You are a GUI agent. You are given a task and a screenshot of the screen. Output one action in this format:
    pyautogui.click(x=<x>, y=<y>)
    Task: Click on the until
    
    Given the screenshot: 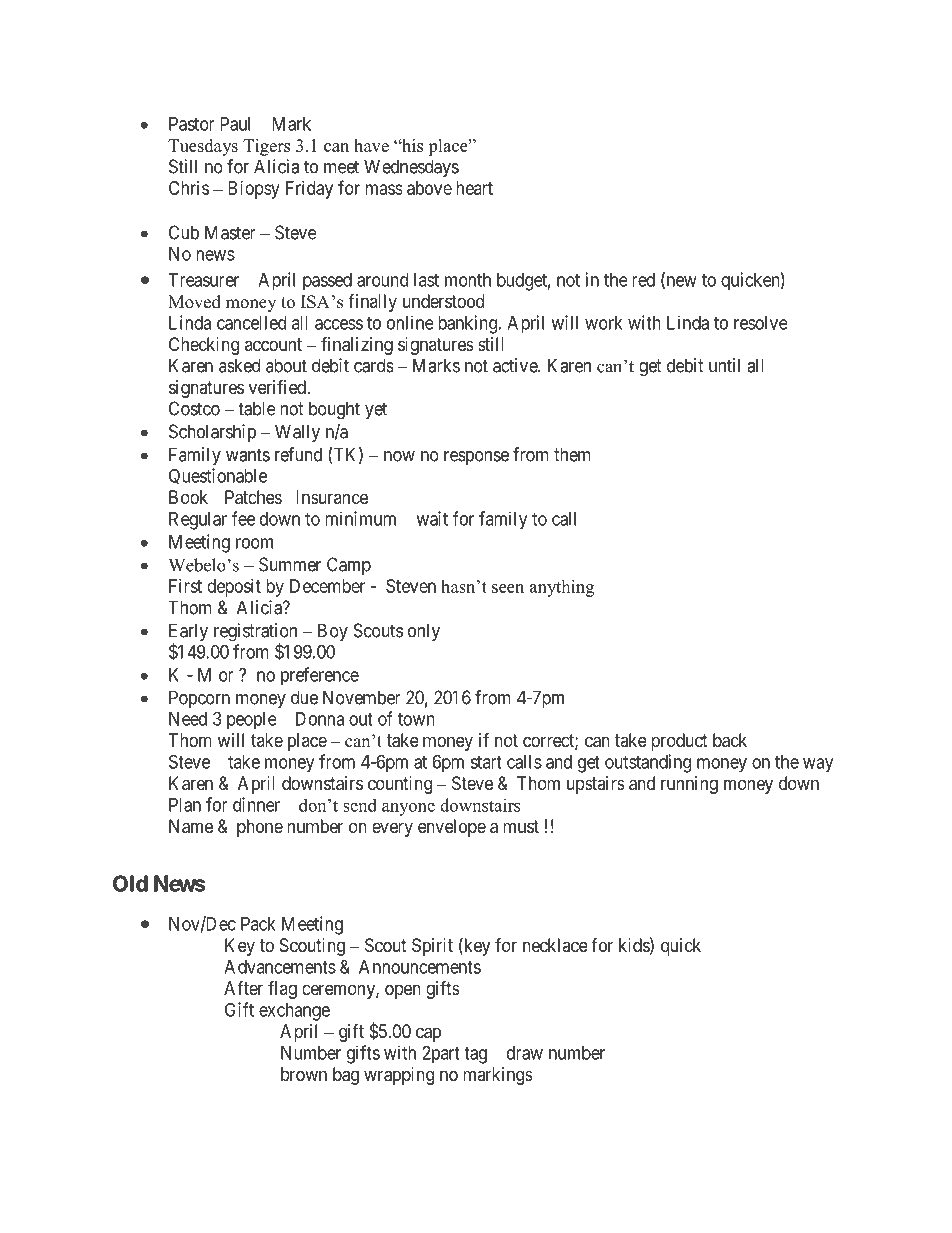 What is the action you would take?
    pyautogui.click(x=724, y=365)
